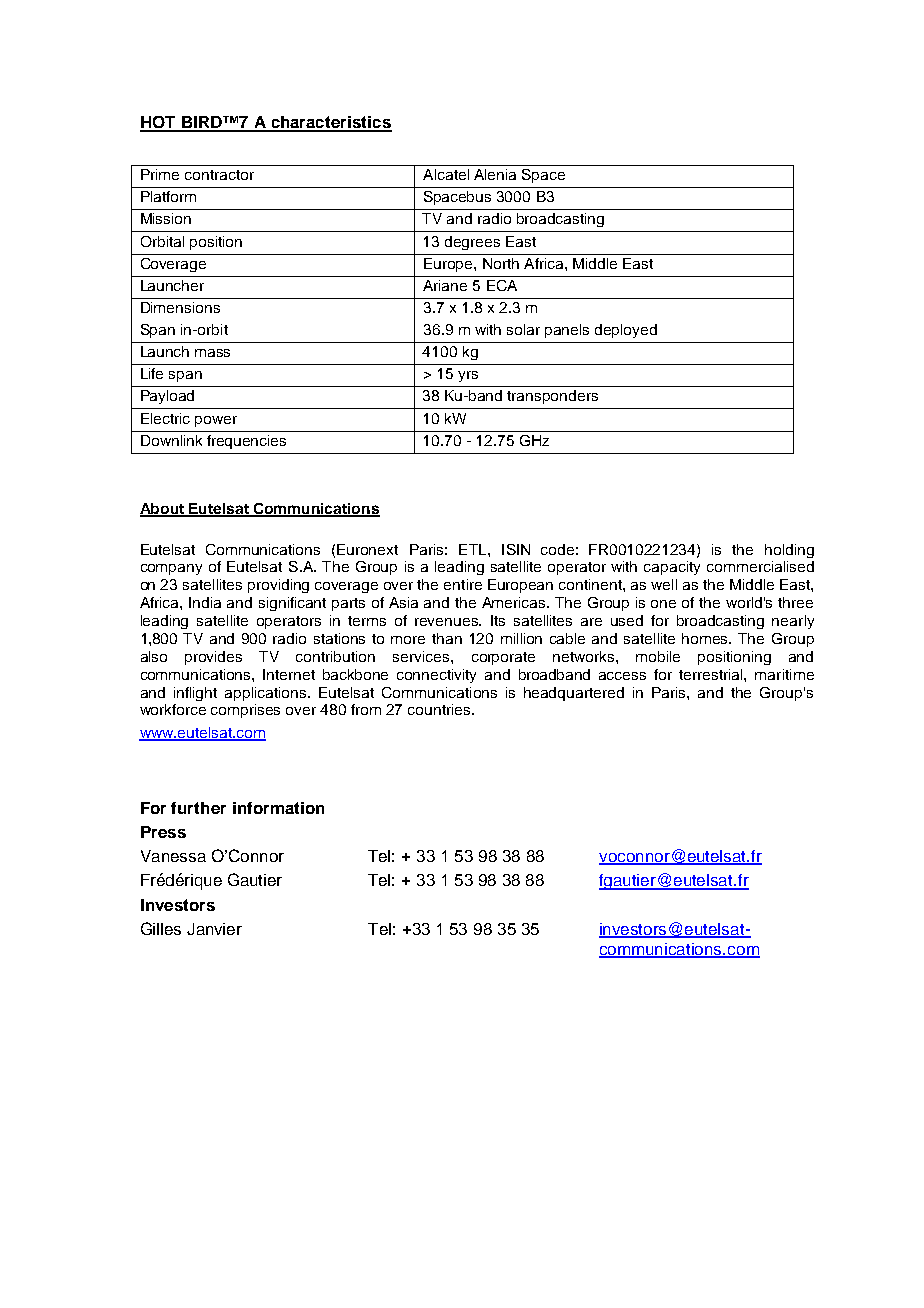 This image has width=924, height=1308. I want to click on deployed, so click(626, 331).
